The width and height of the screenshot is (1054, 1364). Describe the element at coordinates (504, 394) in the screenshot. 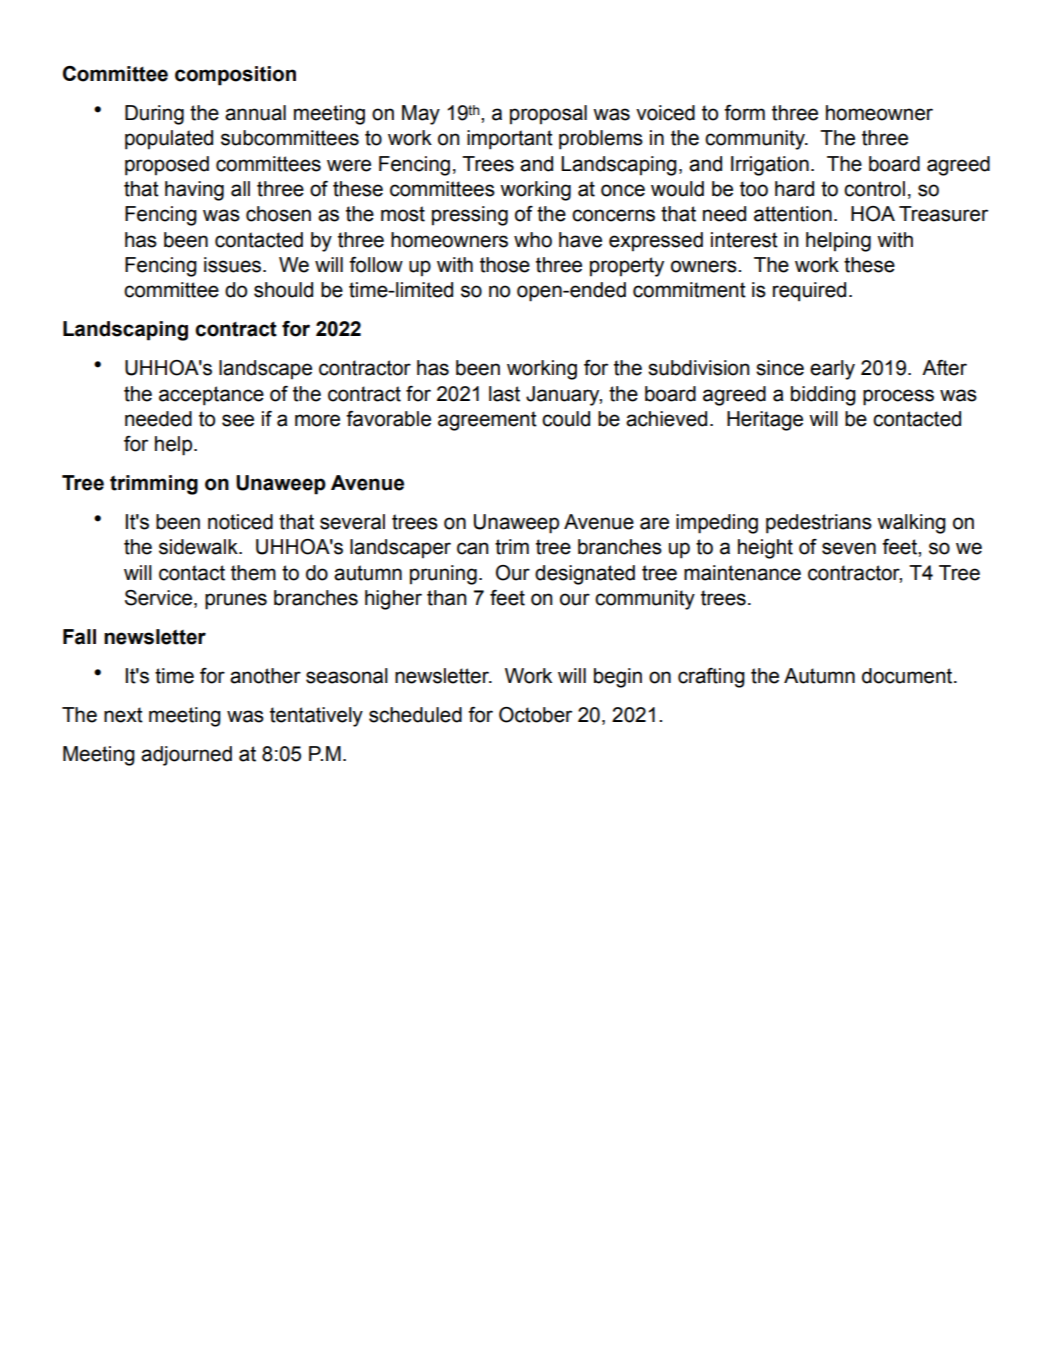

I see `last` at that location.
